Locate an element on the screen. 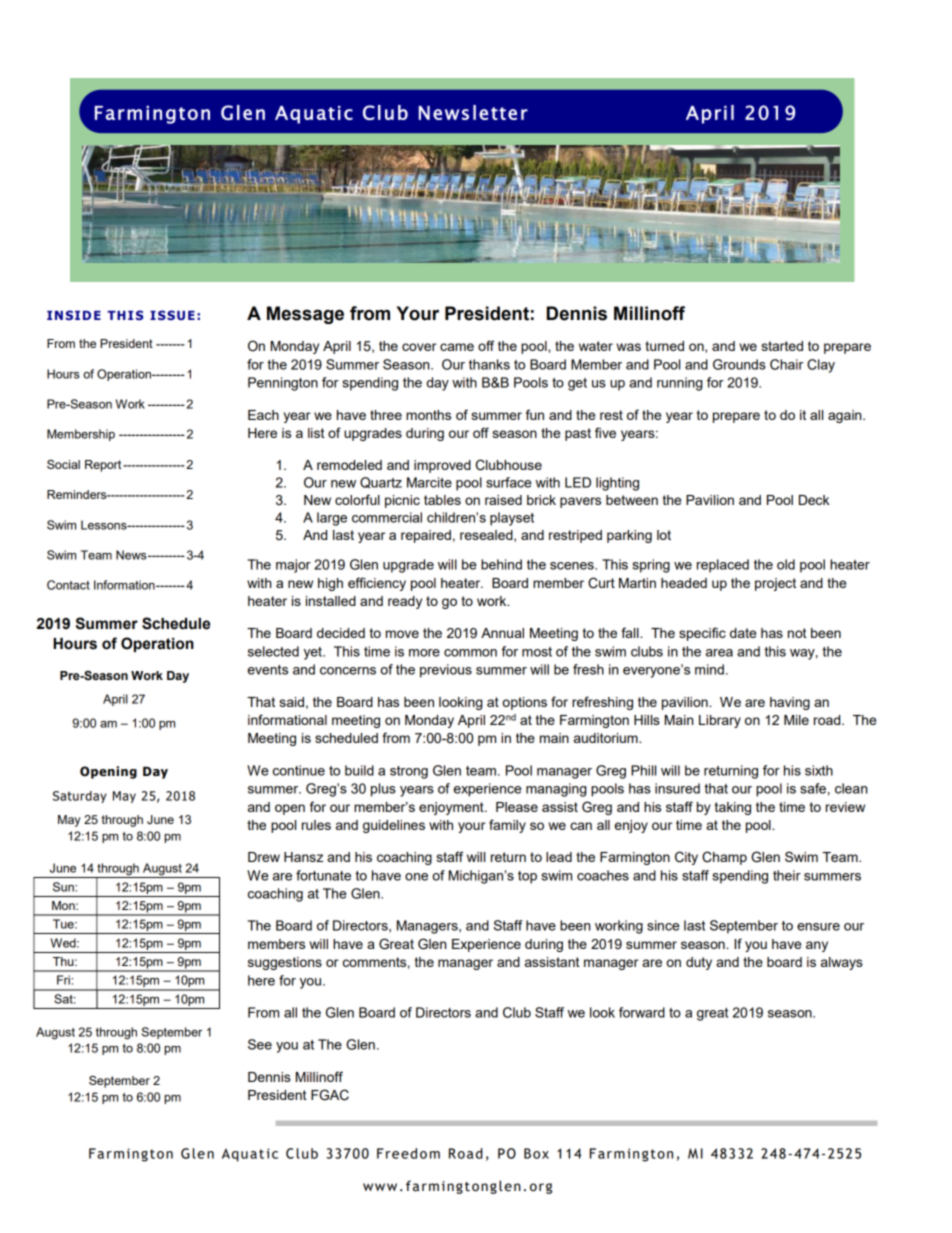  started is located at coordinates (782, 346).
